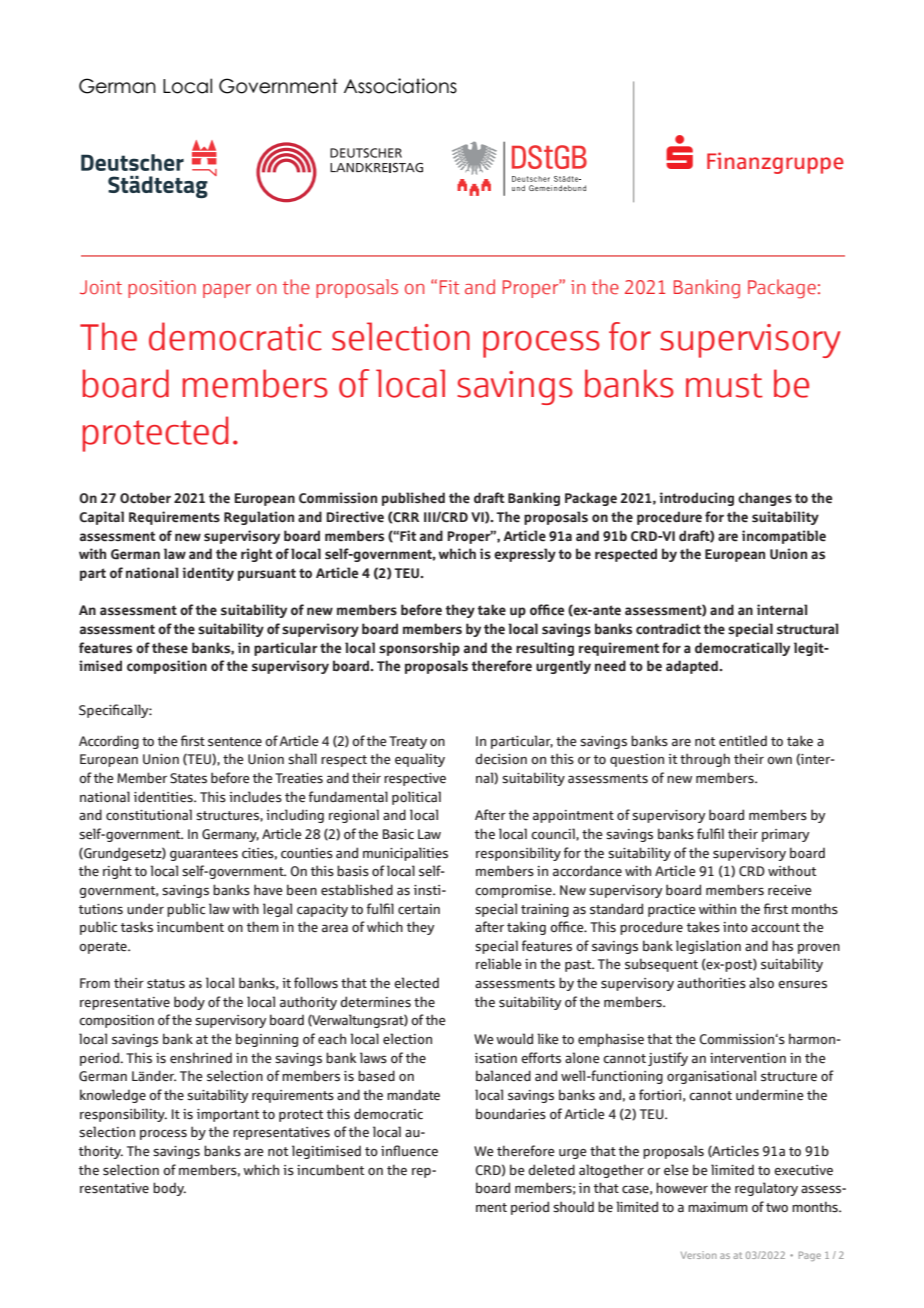 Image resolution: width=924 pixels, height=1308 pixels. What do you see at coordinates (409, 1151) in the document?
I see `influence` at bounding box center [409, 1151].
